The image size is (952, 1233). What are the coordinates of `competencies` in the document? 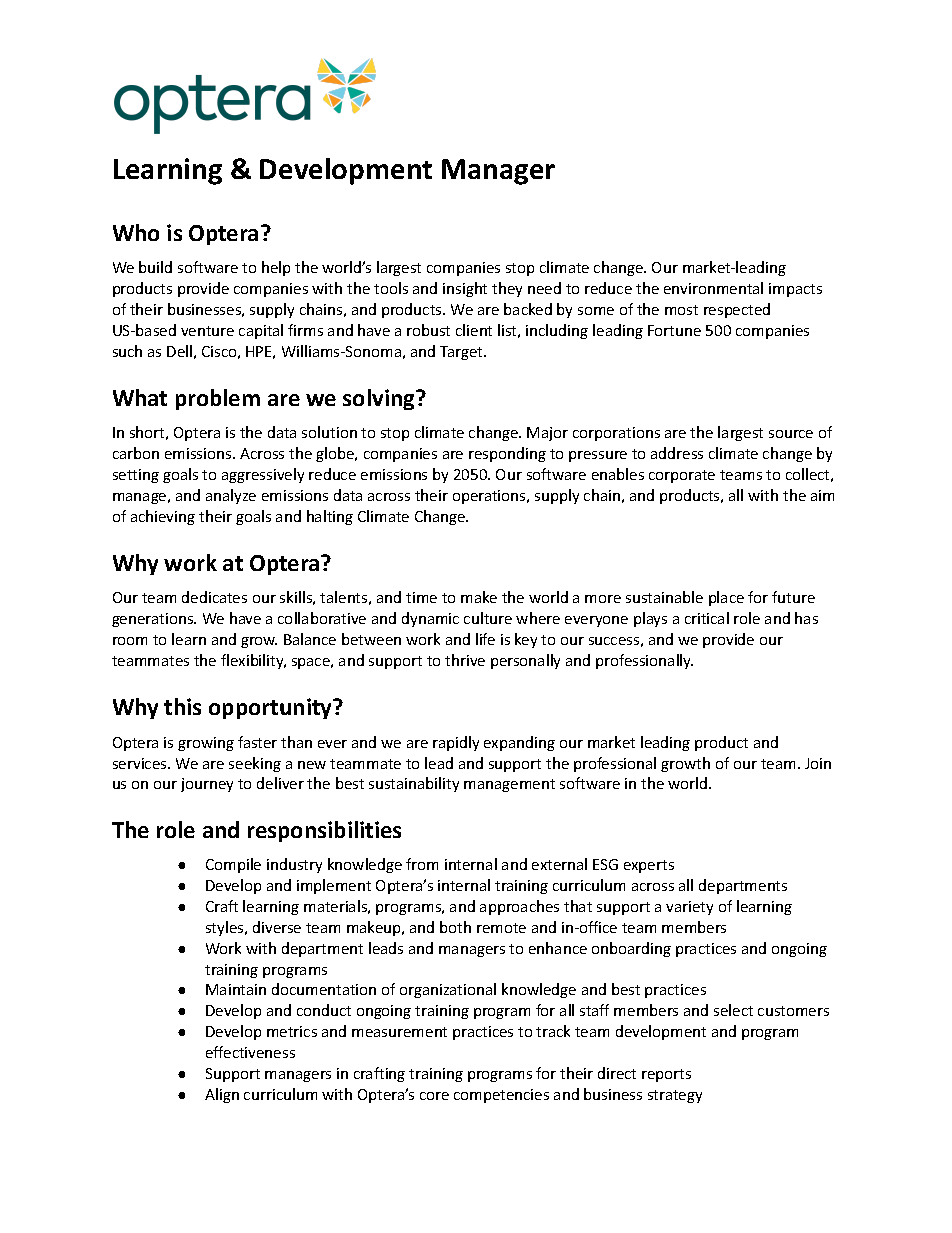 It's located at (501, 1096).
